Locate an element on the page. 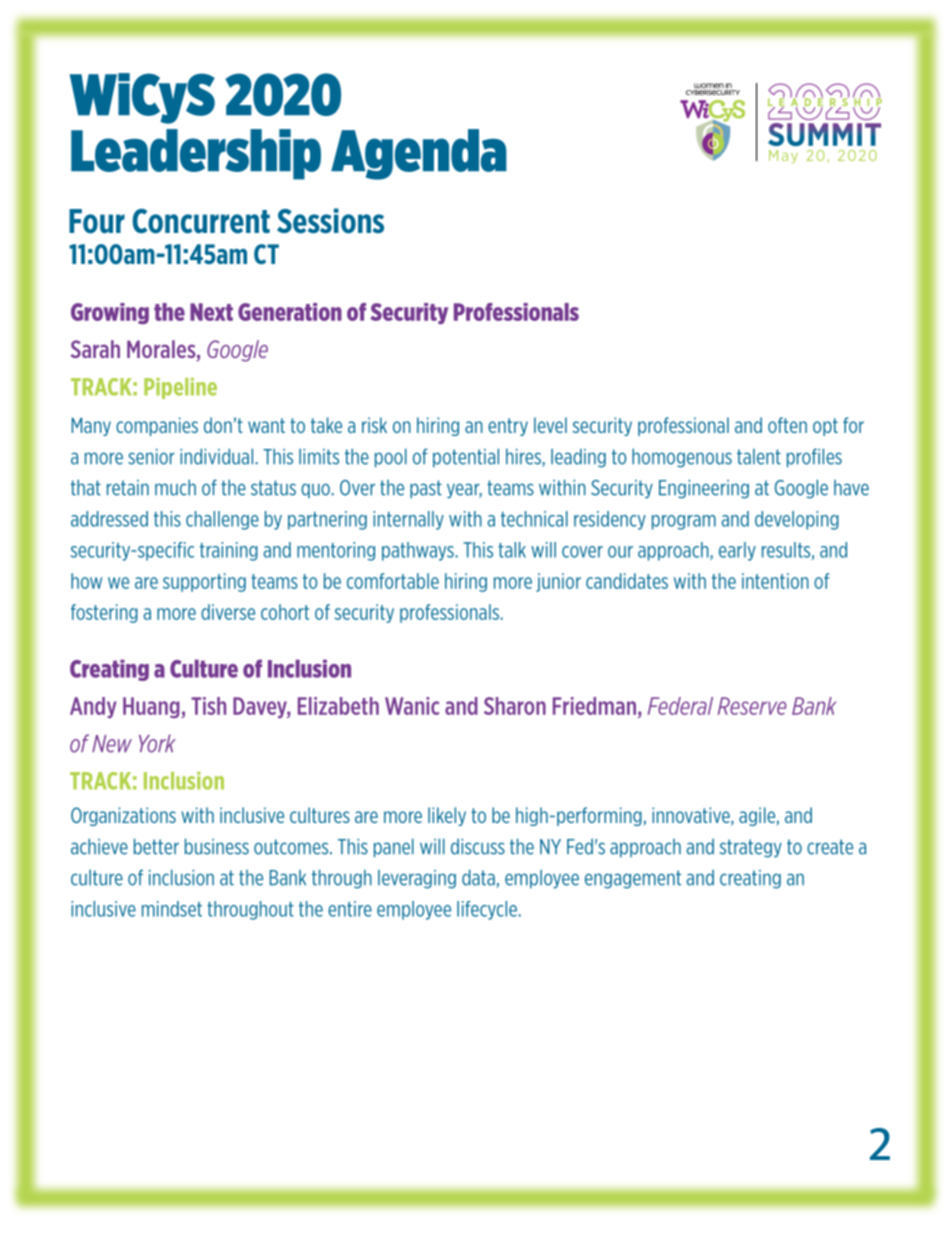 The width and height of the image is (952, 1233). Reserve is located at coordinates (752, 706).
